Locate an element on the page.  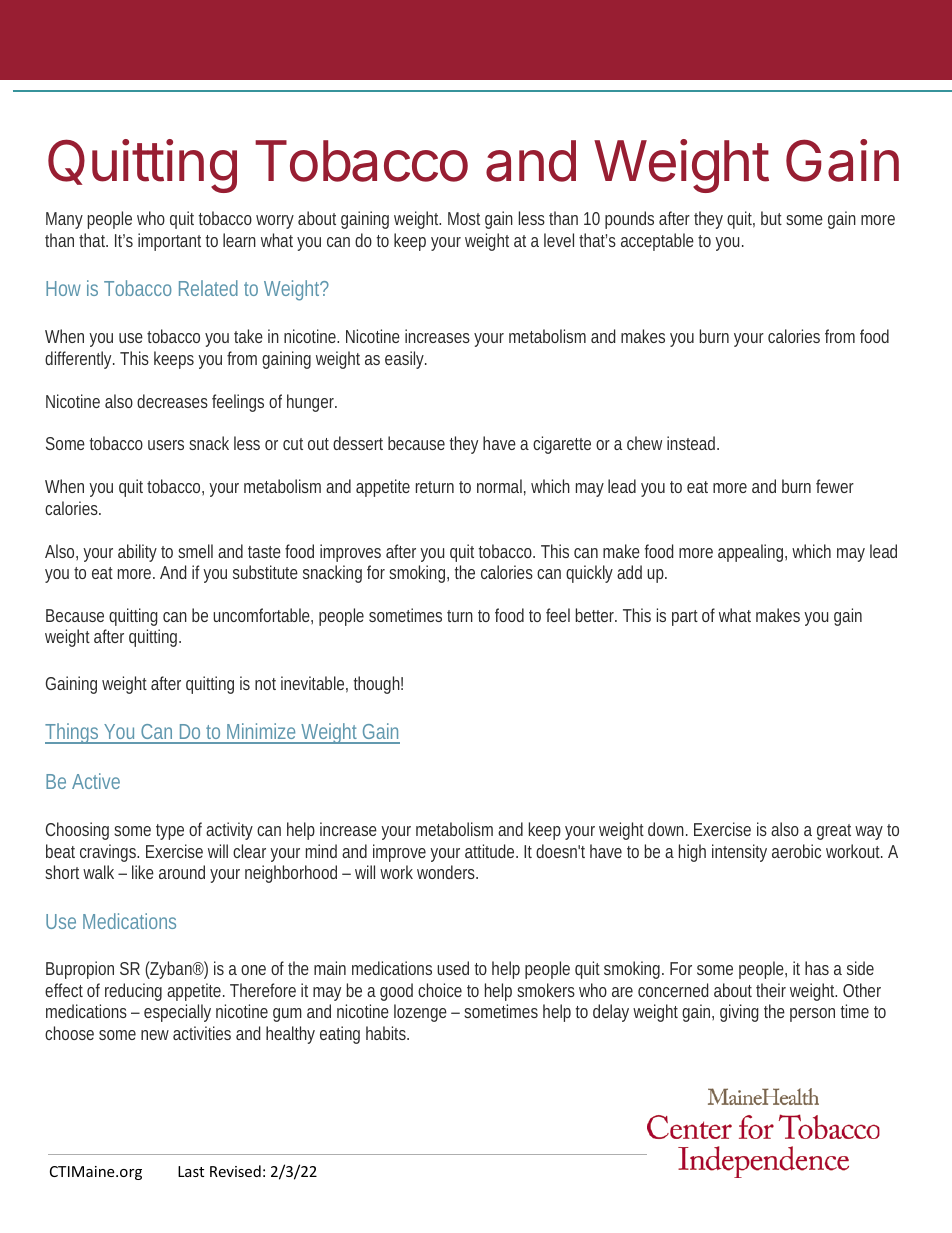
important is located at coordinates (169, 242).
